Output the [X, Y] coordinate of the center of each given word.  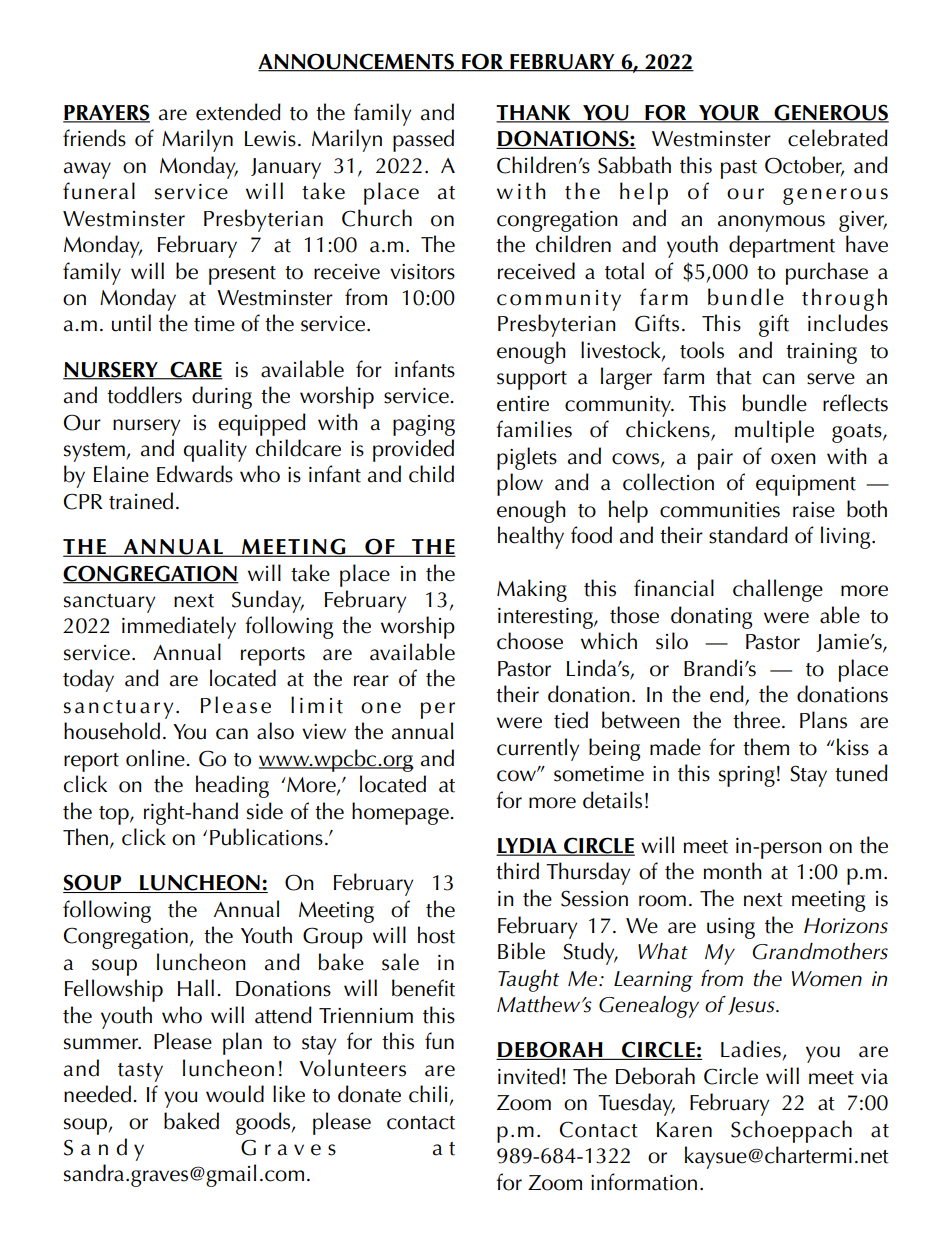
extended [238, 112]
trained [141, 501]
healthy [531, 537]
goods [264, 1123]
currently [538, 749]
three [756, 720]
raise [814, 510]
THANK [534, 113]
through [844, 299]
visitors [422, 272]
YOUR [729, 113]
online [156, 758]
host [436, 935]
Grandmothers [820, 951]
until [131, 323]
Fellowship [114, 990]
